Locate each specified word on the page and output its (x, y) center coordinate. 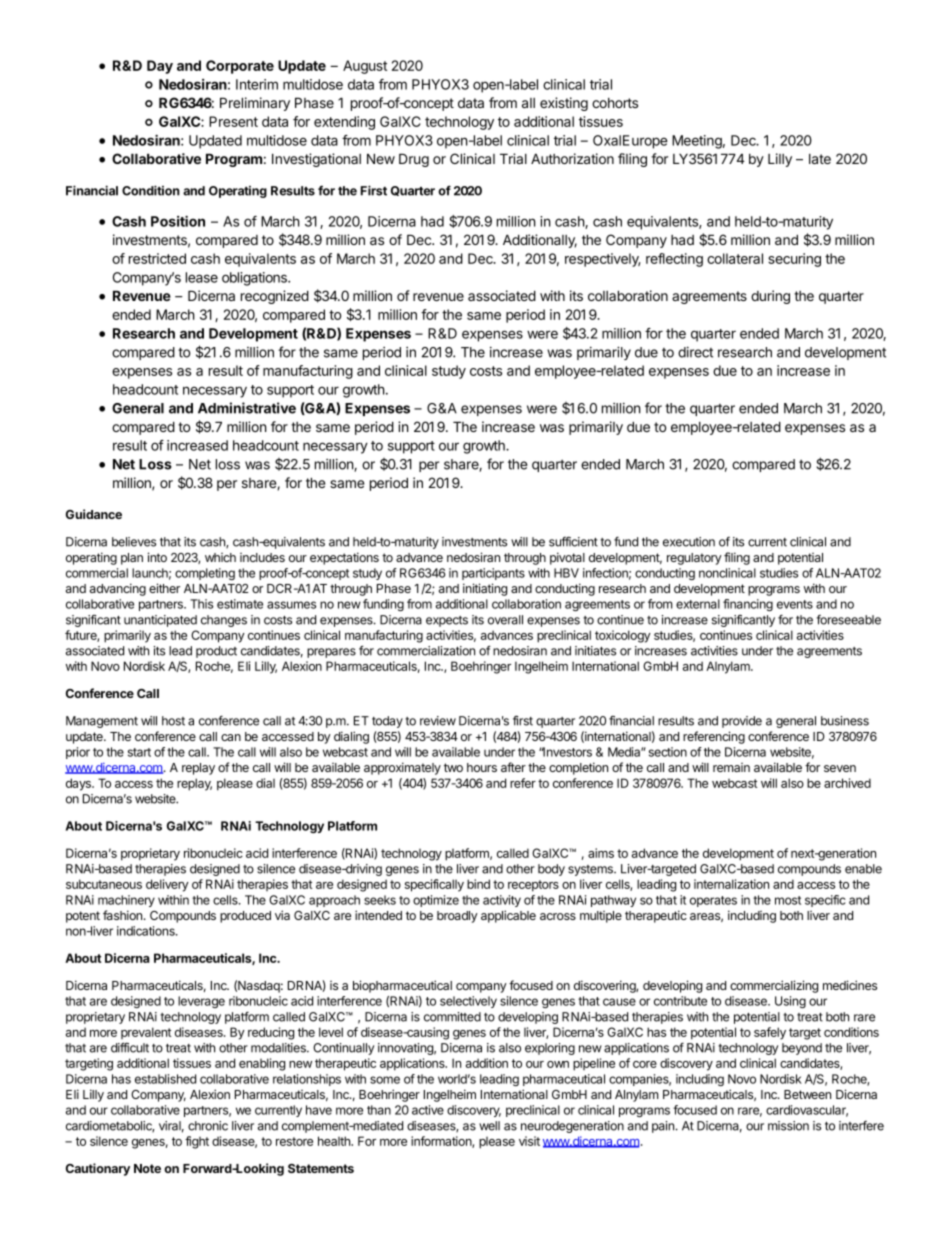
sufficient (573, 541)
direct (695, 352)
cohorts (615, 103)
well (489, 1126)
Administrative (247, 408)
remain (731, 767)
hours (482, 767)
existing (564, 104)
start (139, 752)
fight (197, 1142)
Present (233, 121)
